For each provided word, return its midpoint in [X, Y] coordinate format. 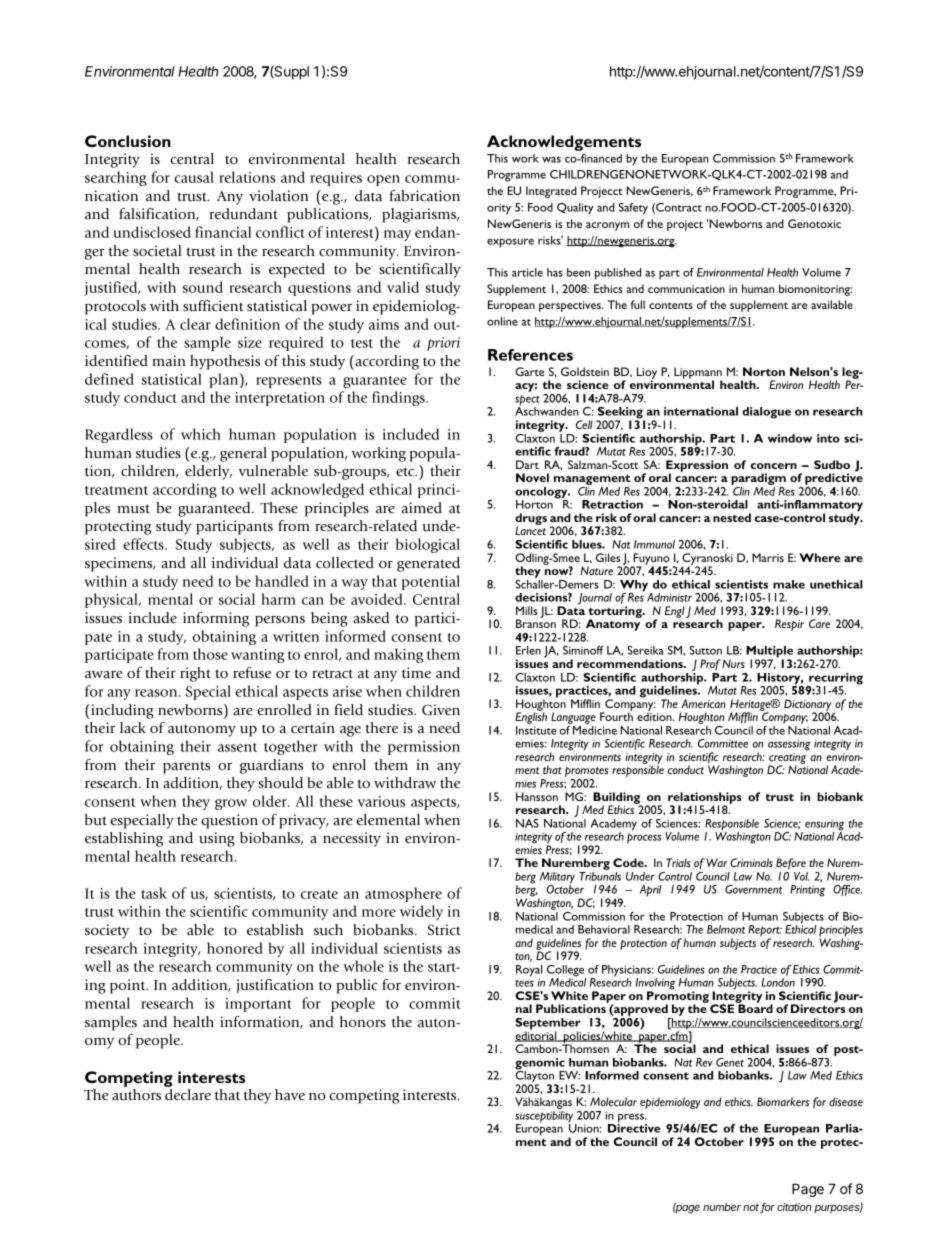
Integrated [551, 192]
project [685, 225]
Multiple [769, 653]
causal [194, 177]
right [195, 674]
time [416, 673]
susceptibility [545, 1118]
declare [188, 1095]
